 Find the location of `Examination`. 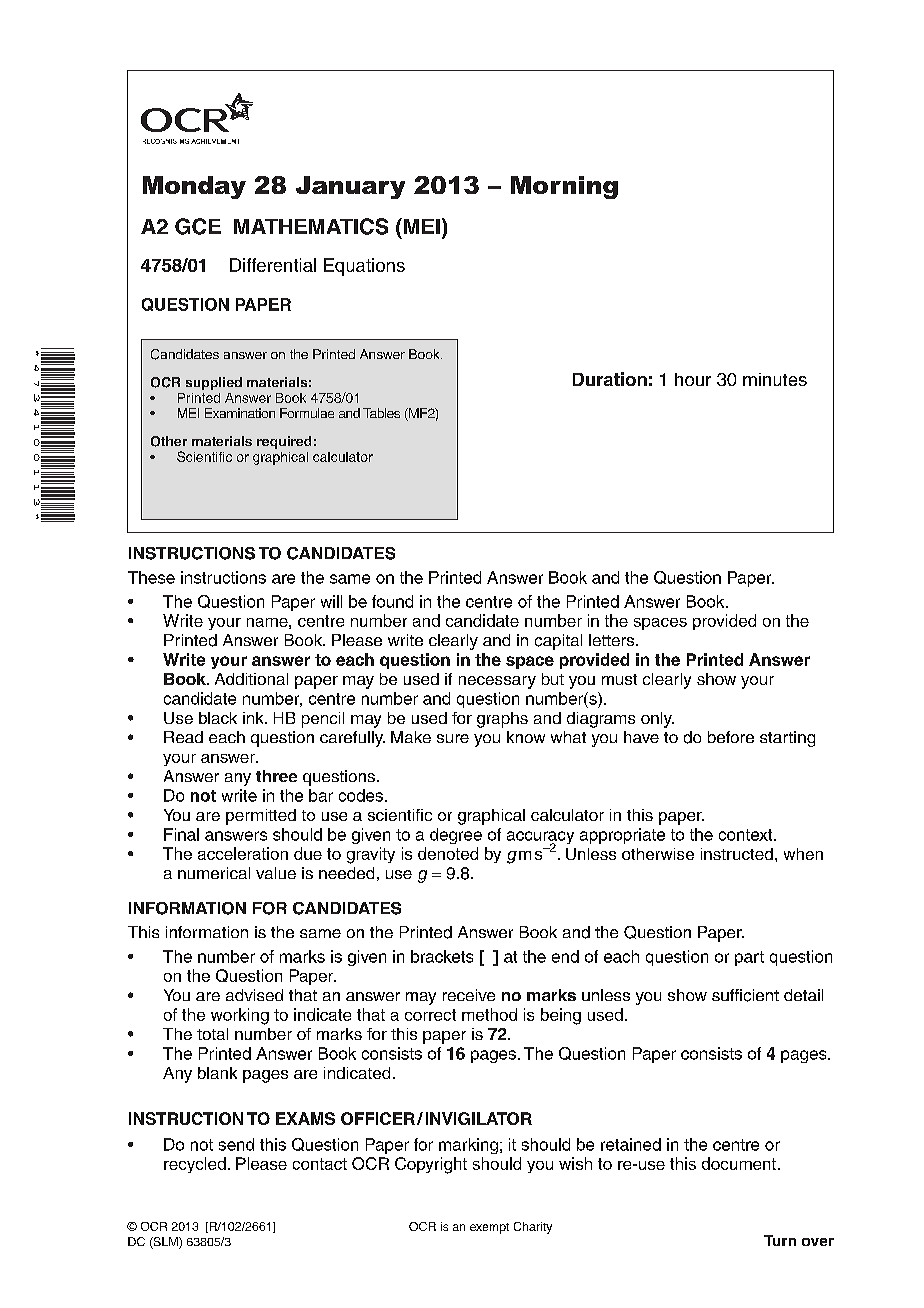

Examination is located at coordinates (240, 413).
